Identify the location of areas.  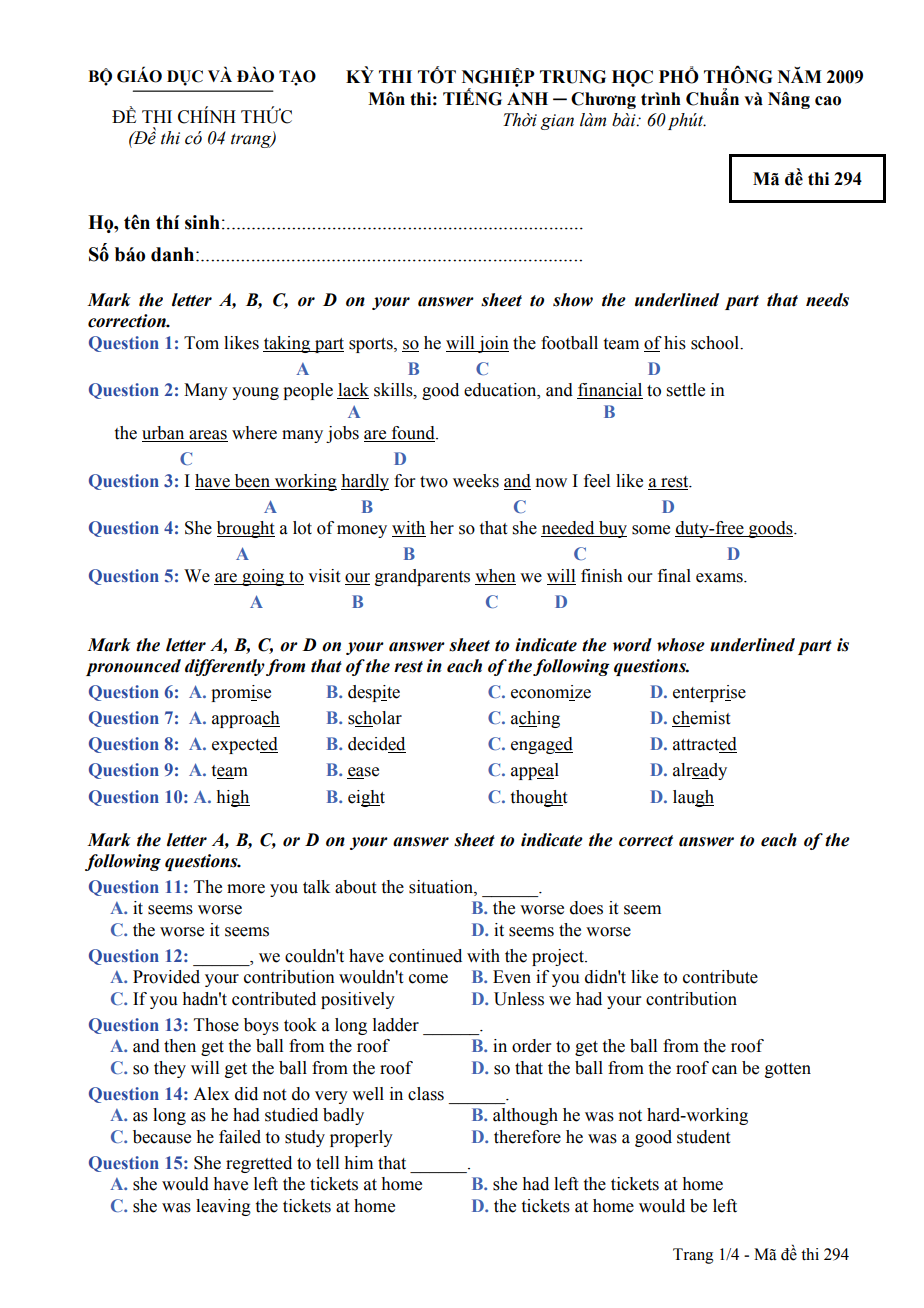
(207, 436).
